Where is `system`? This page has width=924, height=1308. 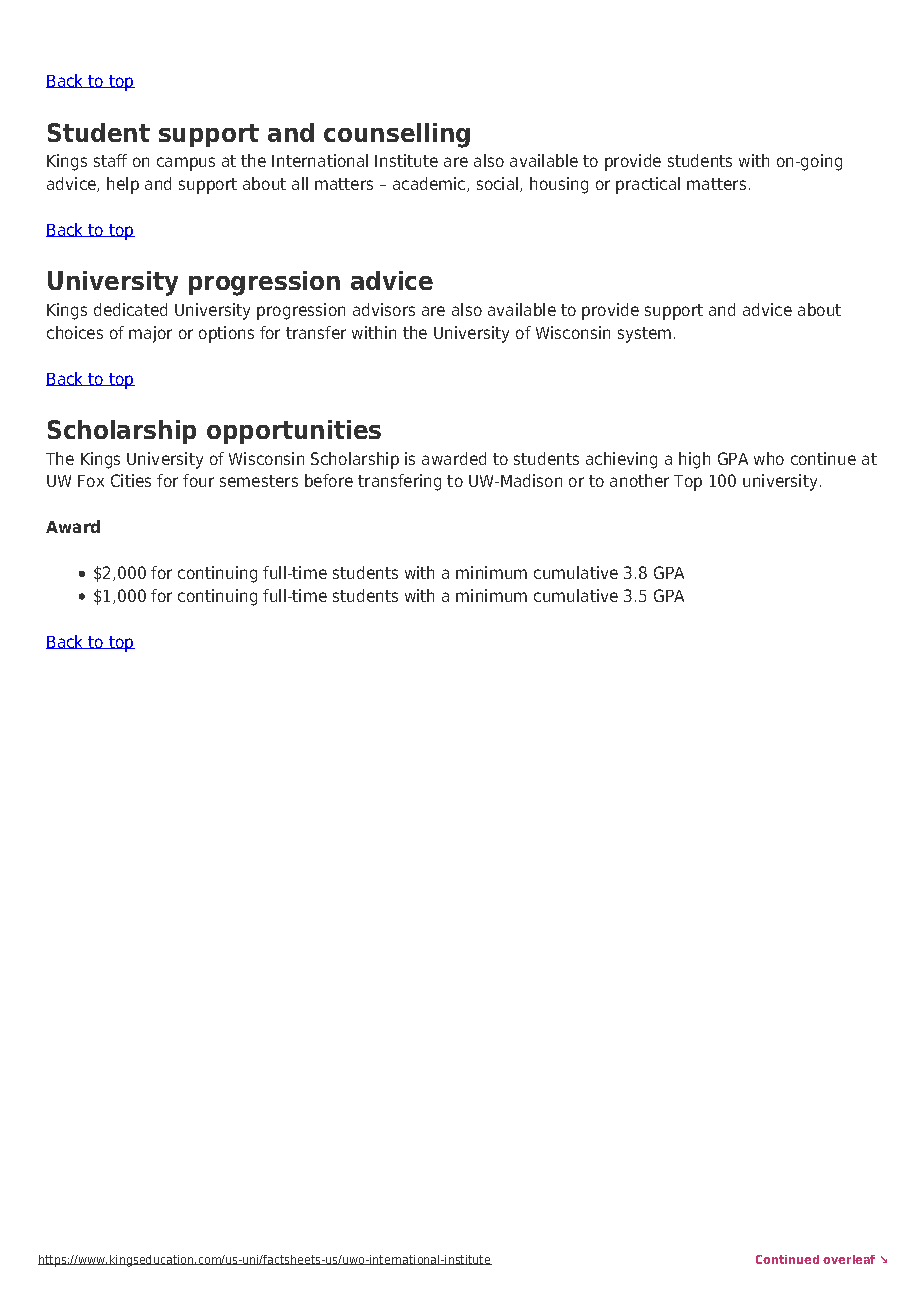
system is located at coordinates (644, 335).
